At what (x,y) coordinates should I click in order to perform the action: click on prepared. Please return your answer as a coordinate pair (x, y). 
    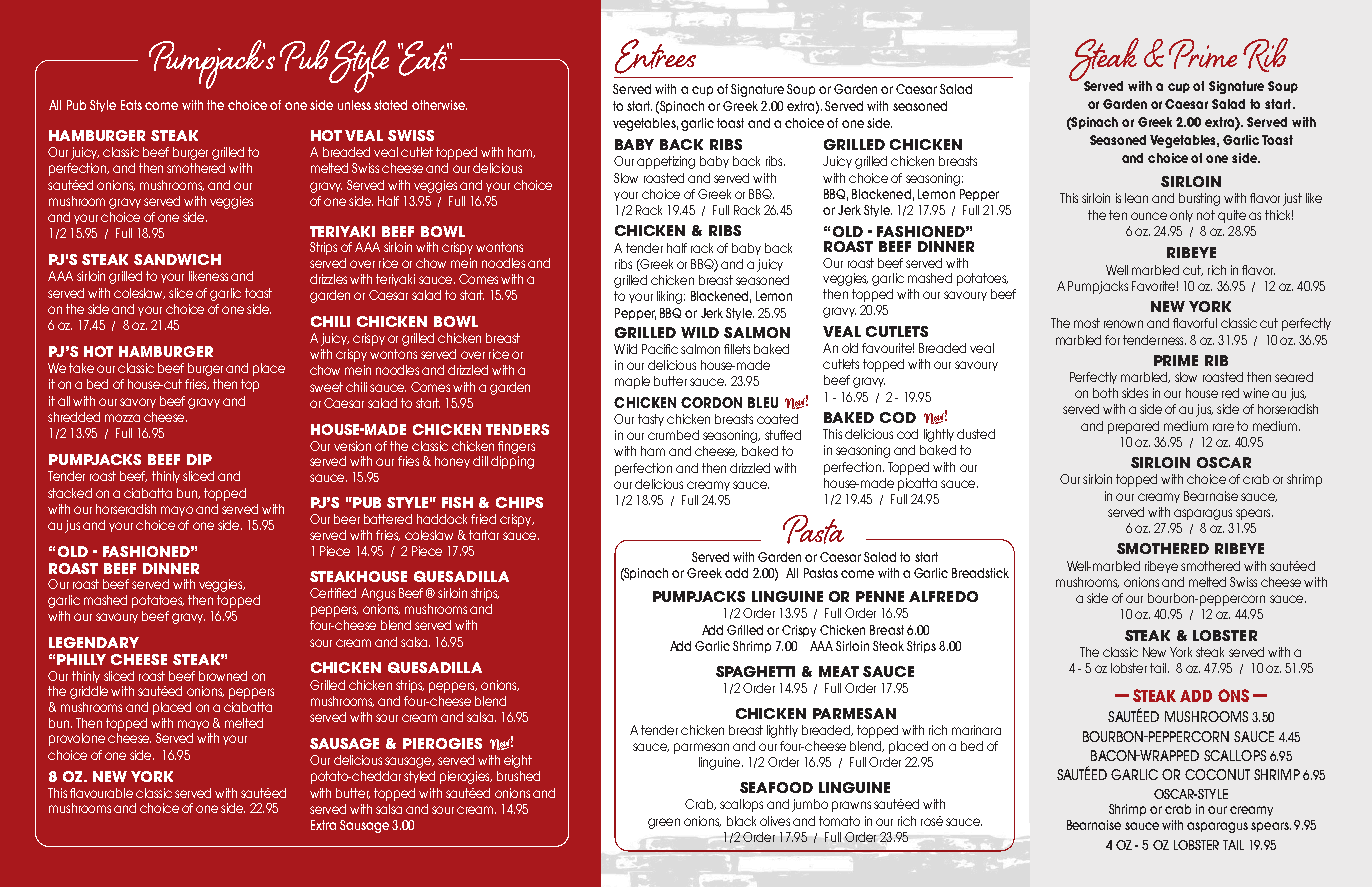
    Looking at the image, I should click on (1133, 427).
